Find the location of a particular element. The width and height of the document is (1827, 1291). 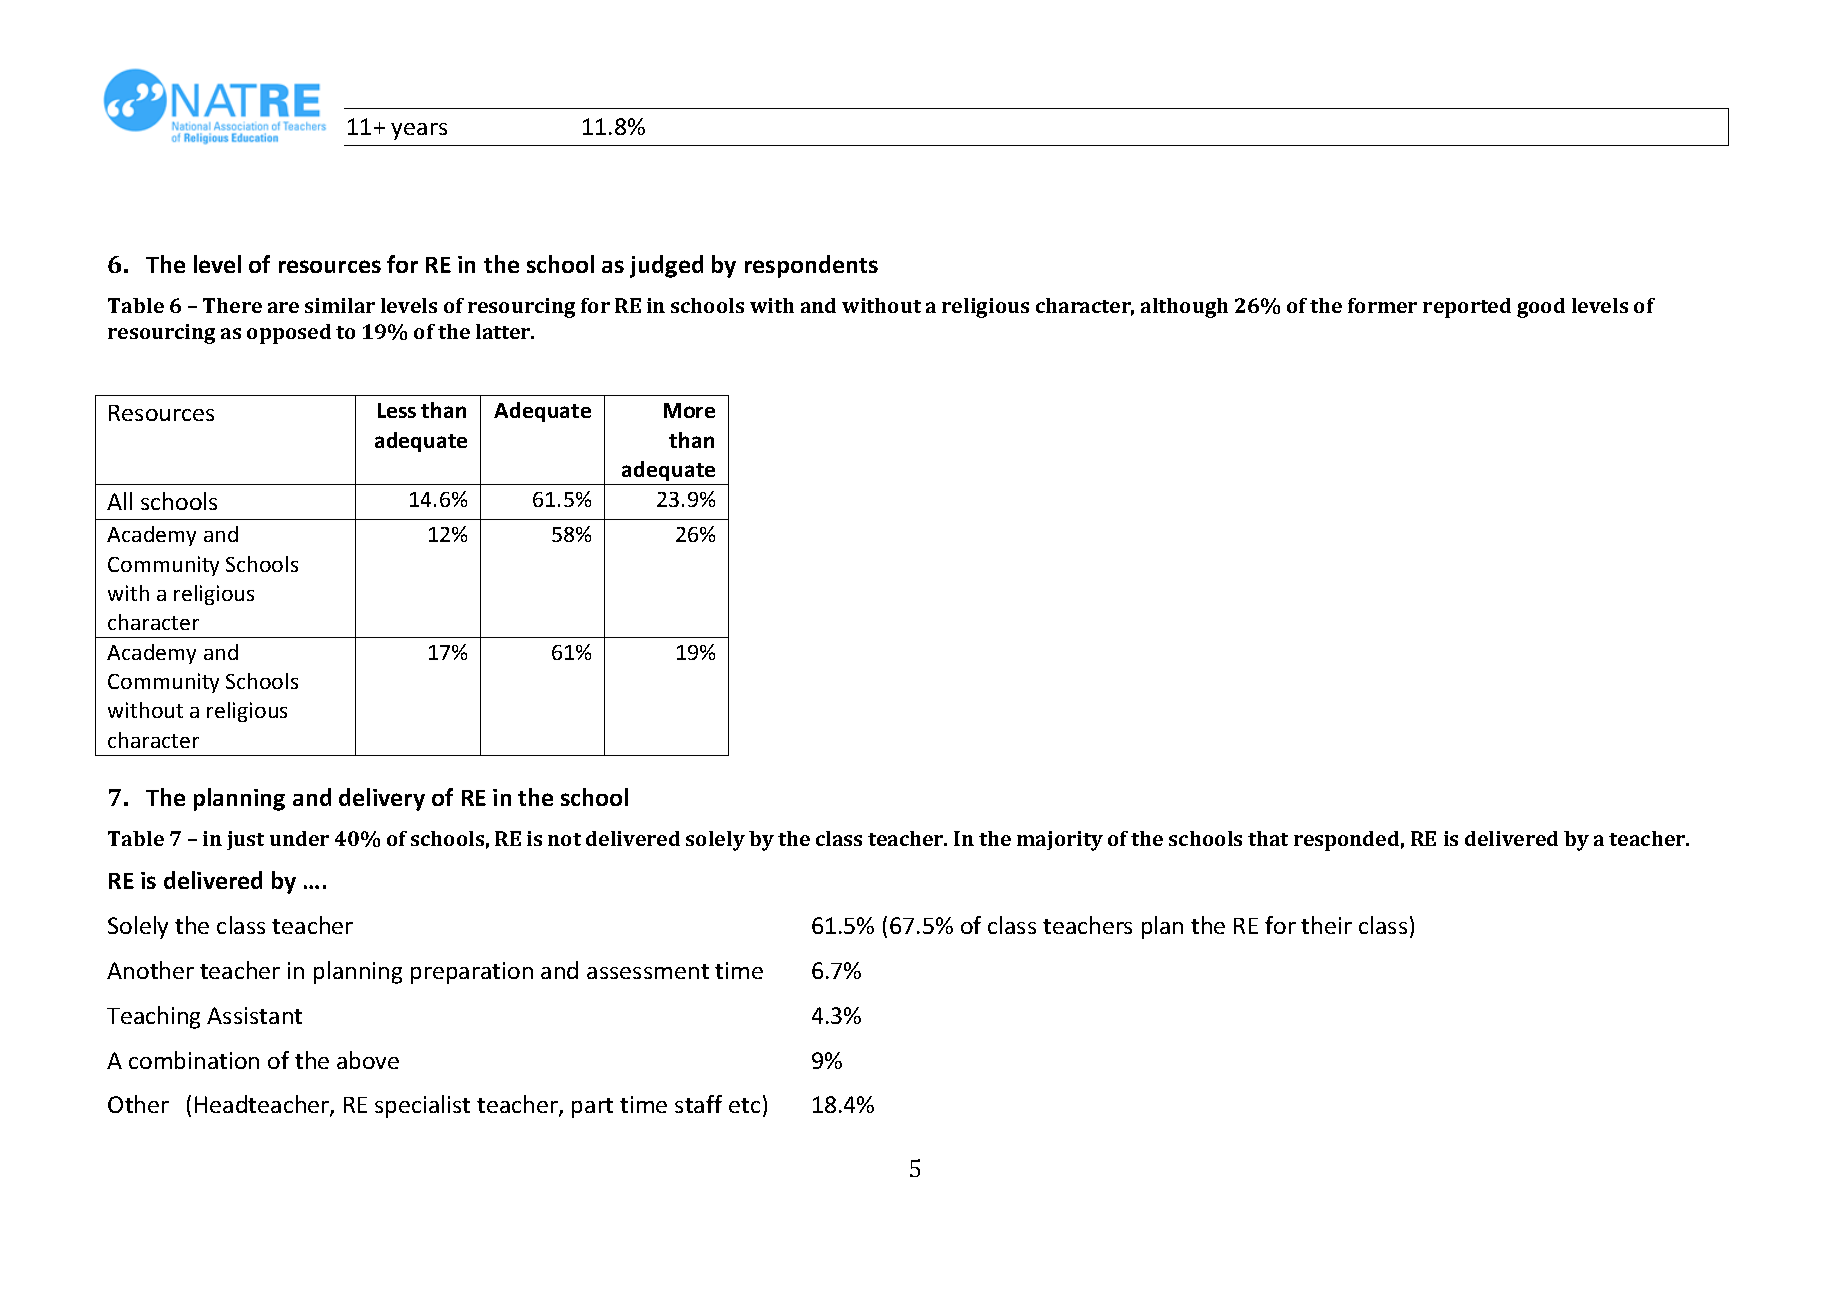

former is located at coordinates (1382, 305).
